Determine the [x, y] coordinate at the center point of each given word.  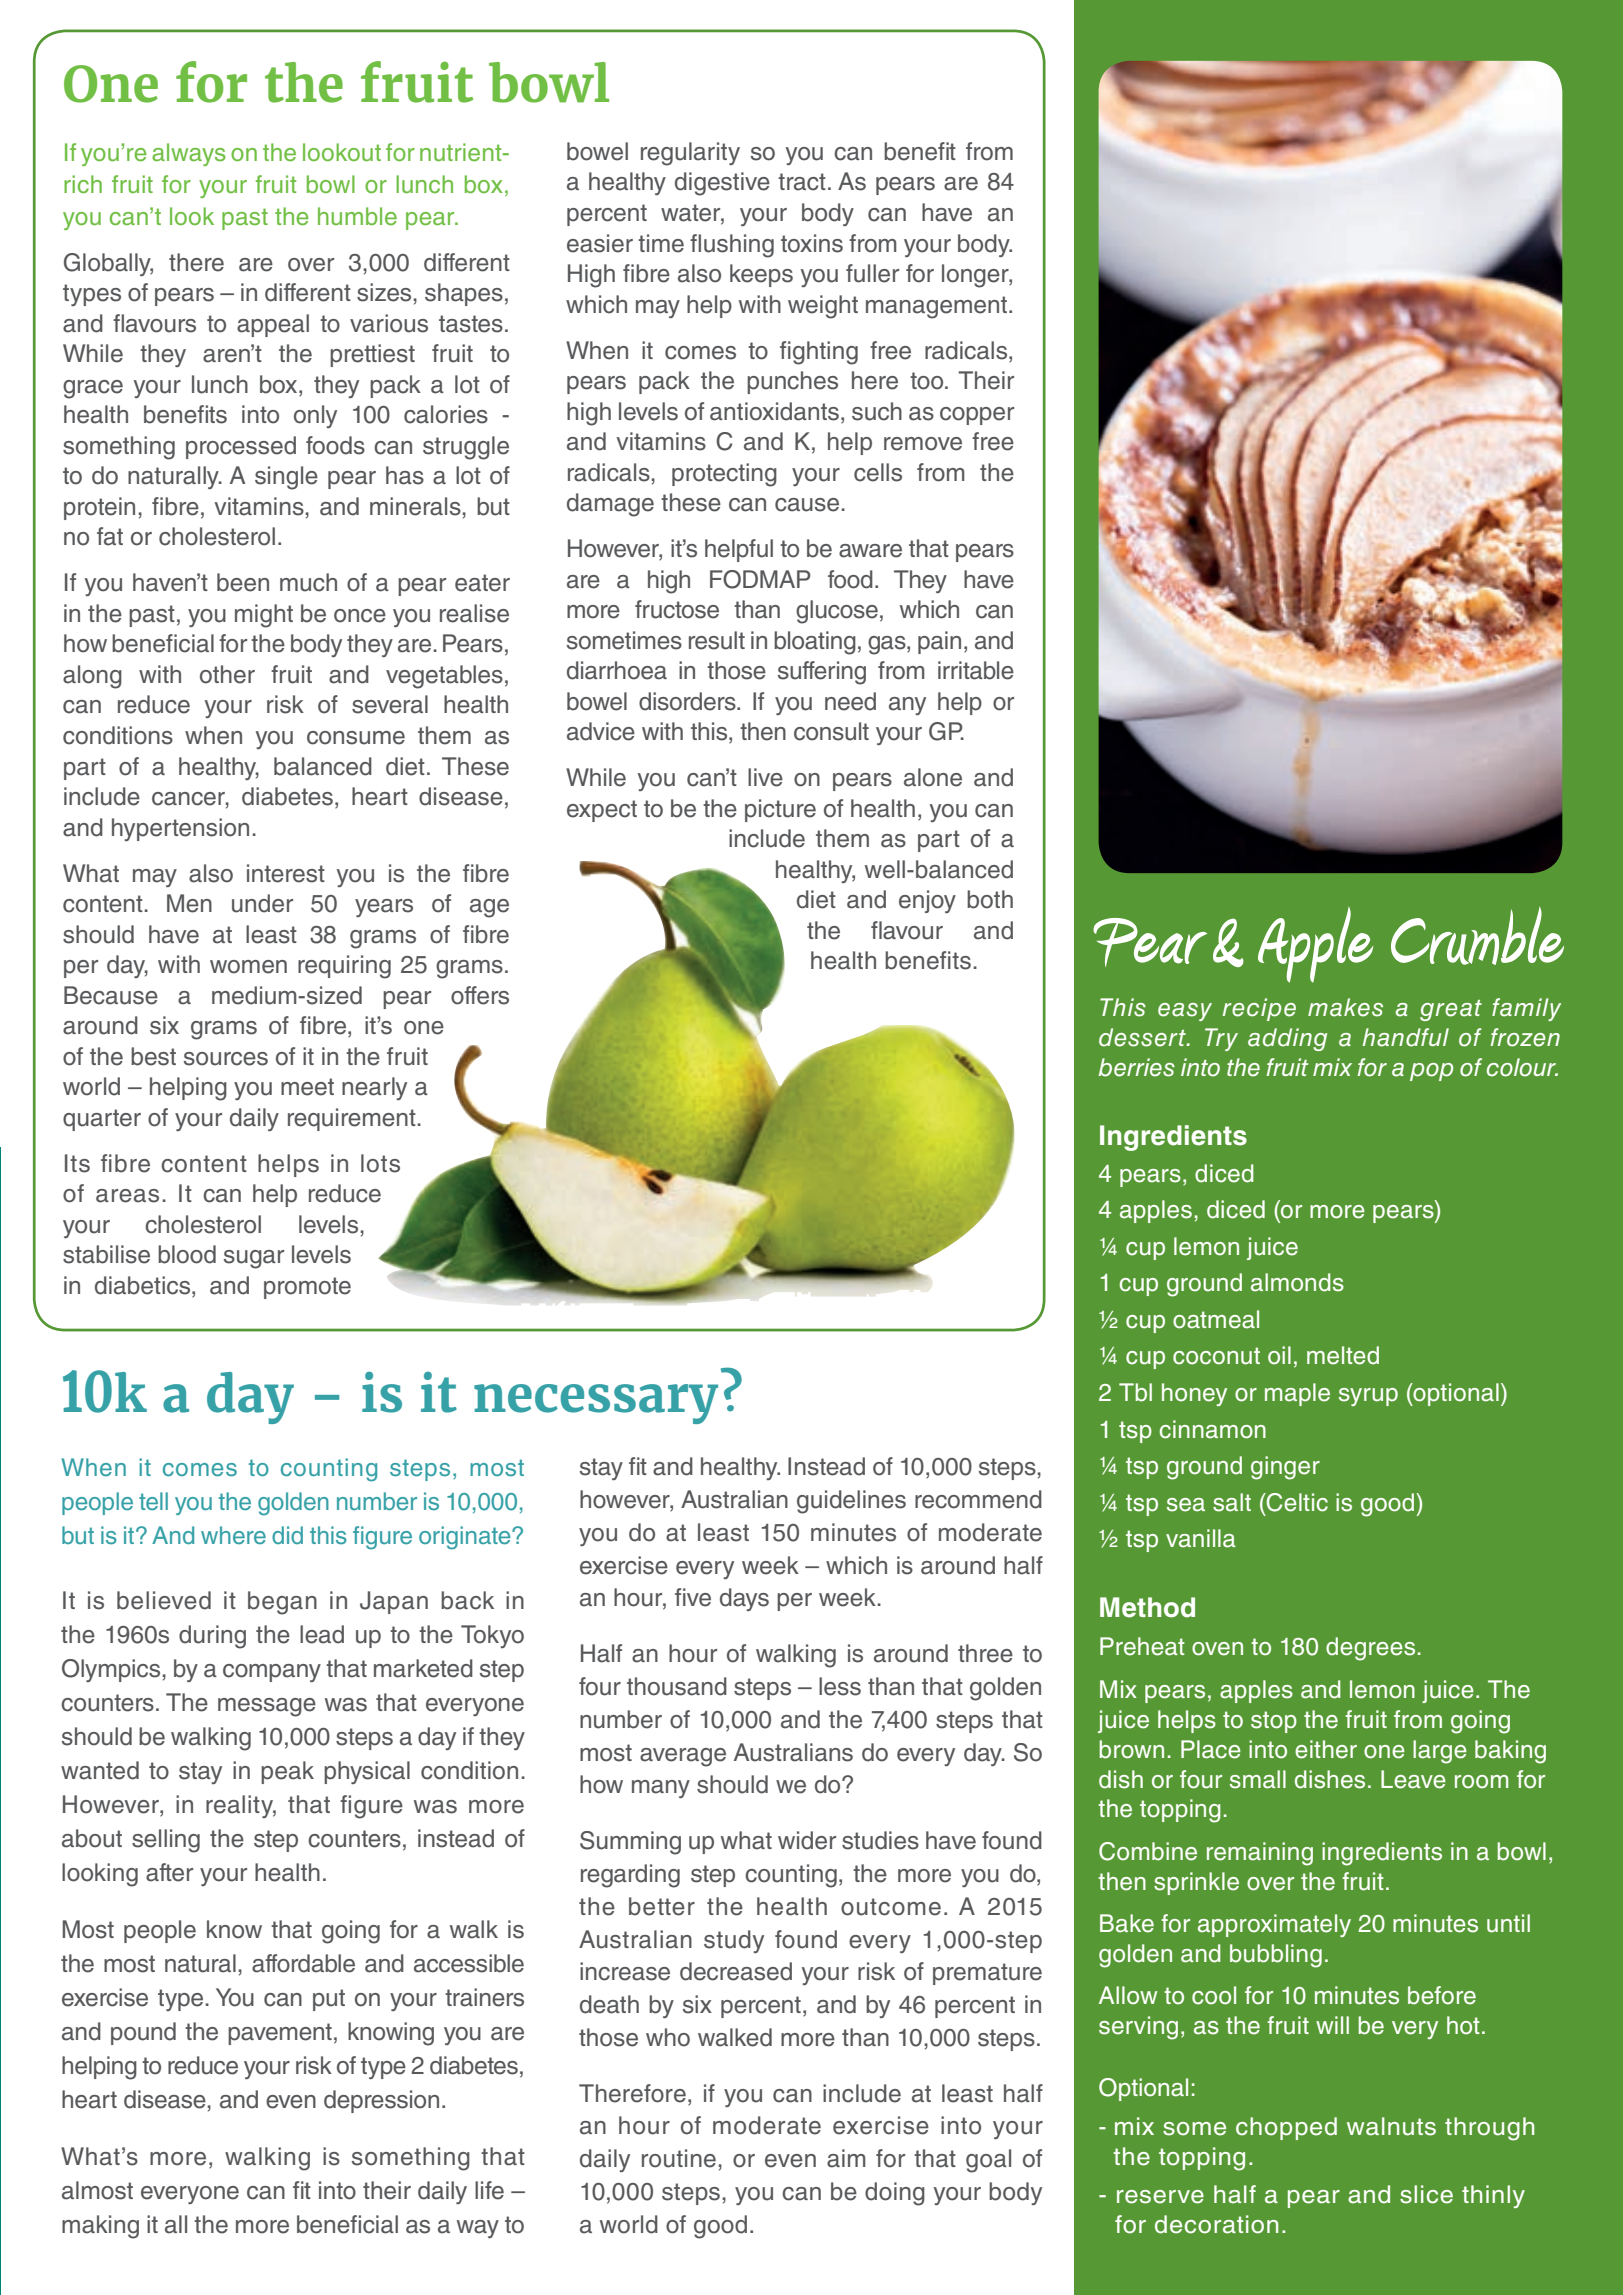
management [938, 307]
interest [286, 873]
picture [780, 810]
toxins [812, 243]
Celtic [1296, 1502]
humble [357, 216]
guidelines [851, 1502]
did [287, 1535]
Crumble [1477, 936]
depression [381, 2101]
